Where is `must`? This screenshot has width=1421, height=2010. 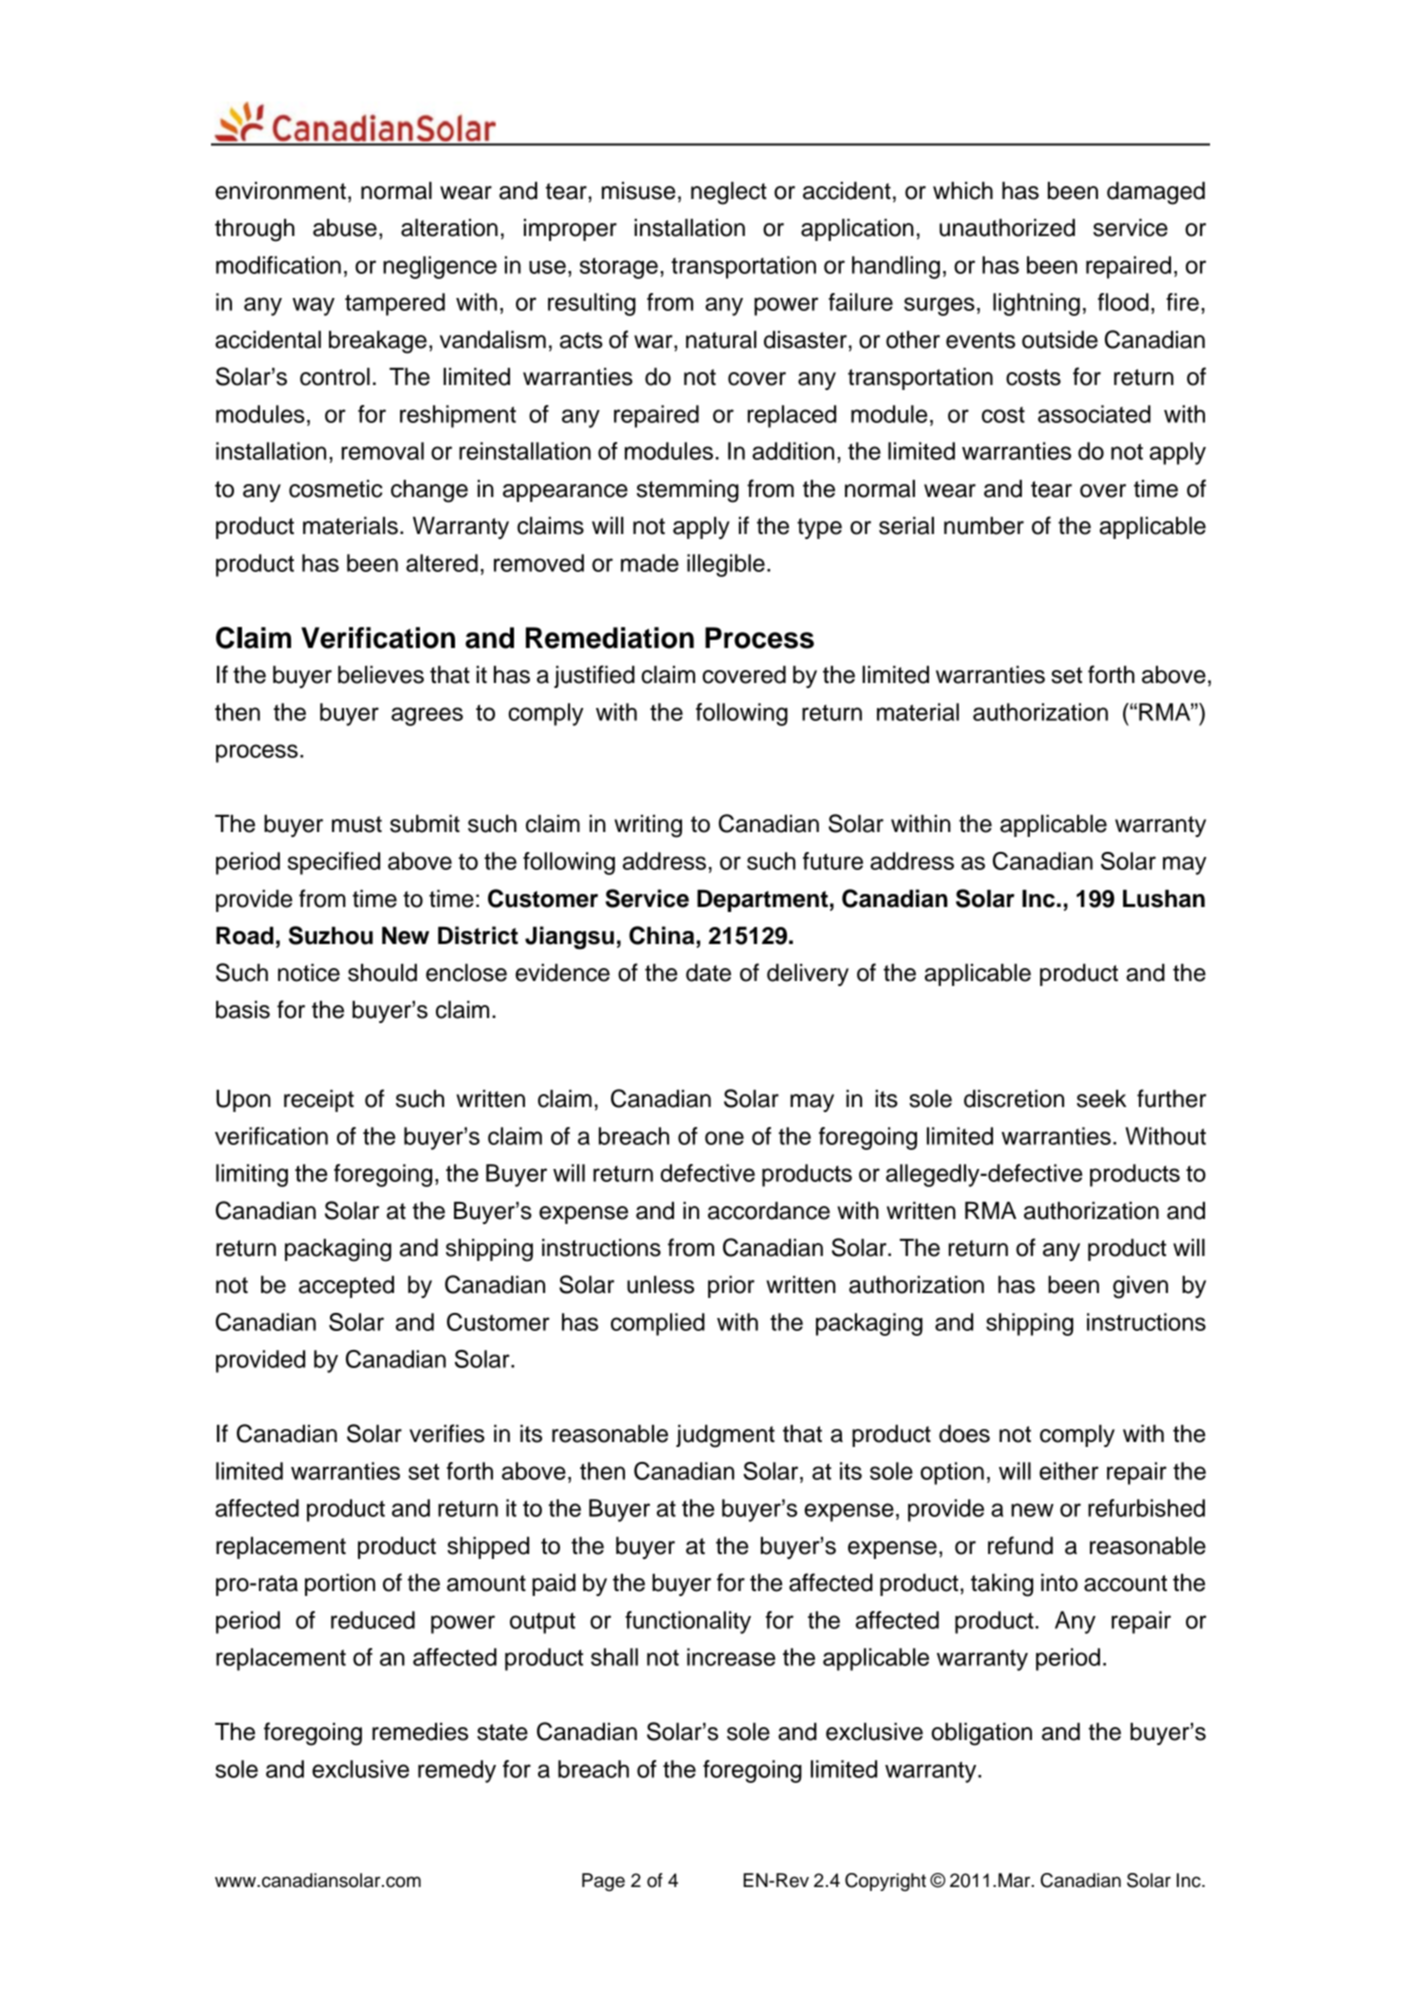
must is located at coordinates (357, 824).
